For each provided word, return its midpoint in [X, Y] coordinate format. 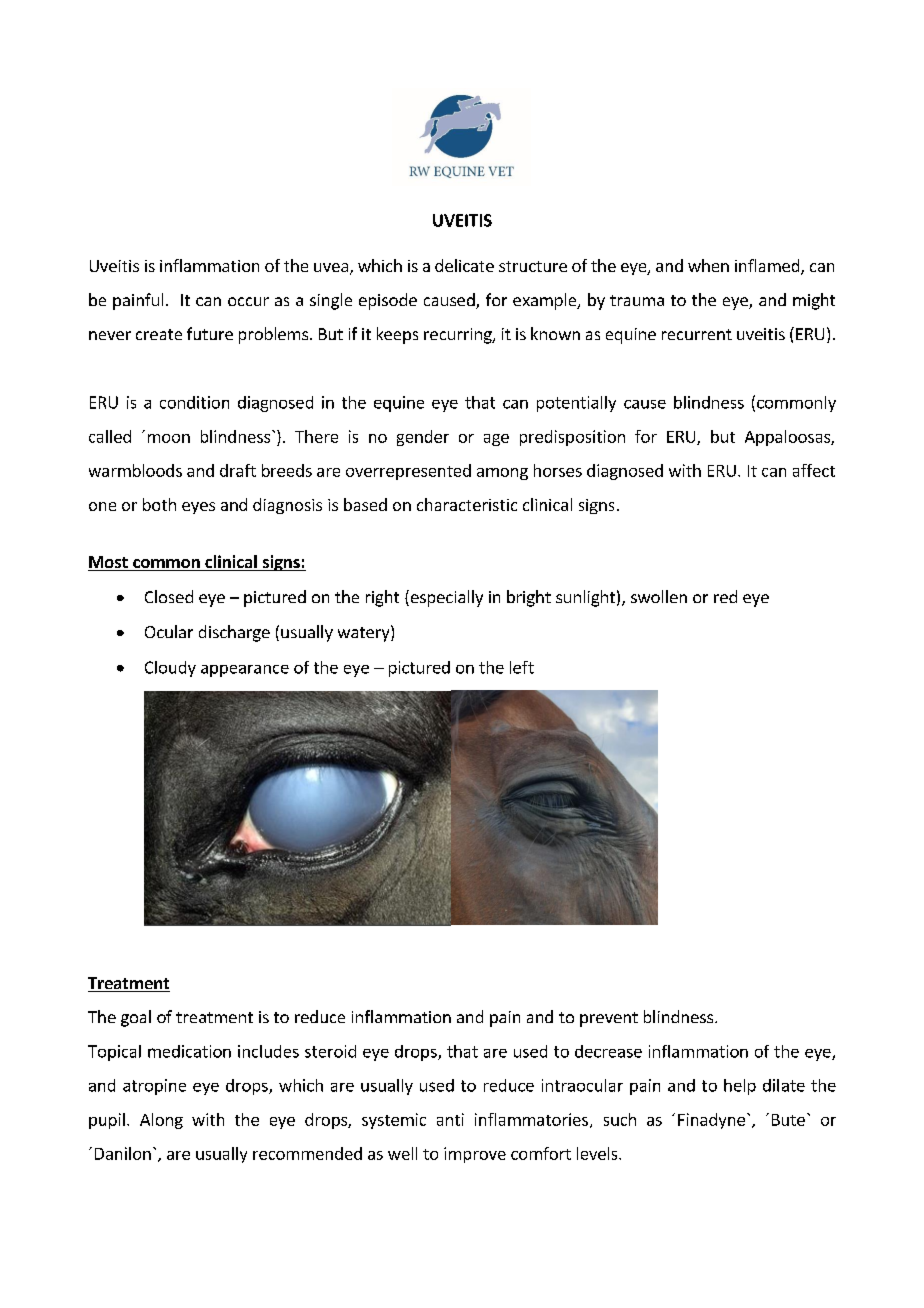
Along [161, 1121]
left [522, 667]
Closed [169, 596]
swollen [659, 596]
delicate [464, 265]
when [708, 265]
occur [248, 301]
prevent [609, 1019]
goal [136, 1018]
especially [445, 598]
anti [450, 1119]
